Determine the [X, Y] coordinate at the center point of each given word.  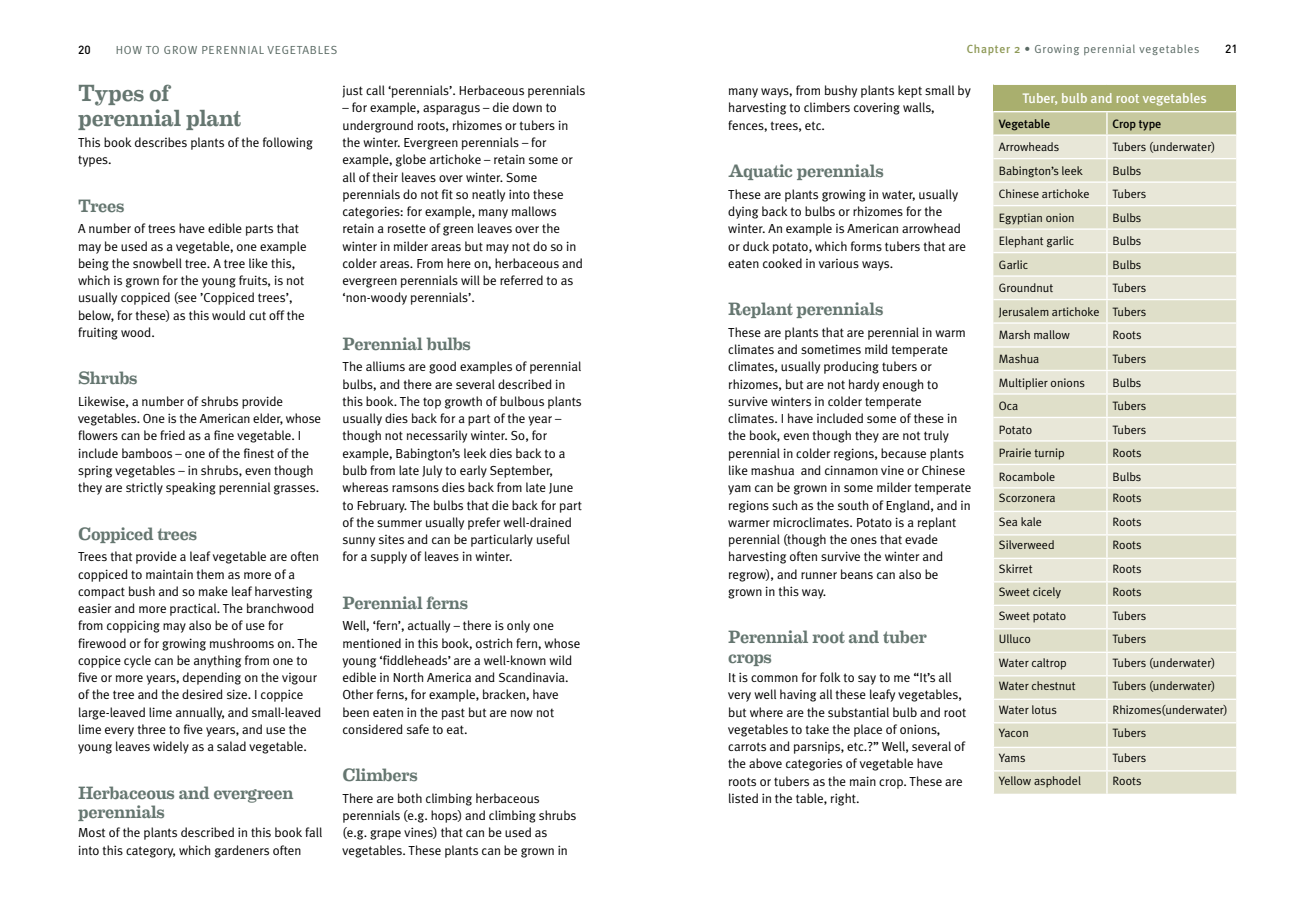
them [210, 574]
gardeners [242, 851]
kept [910, 91]
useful [553, 539]
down [527, 107]
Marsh [1014, 334]
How [129, 50]
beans [857, 574]
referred [521, 280]
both [410, 798]
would [228, 315]
